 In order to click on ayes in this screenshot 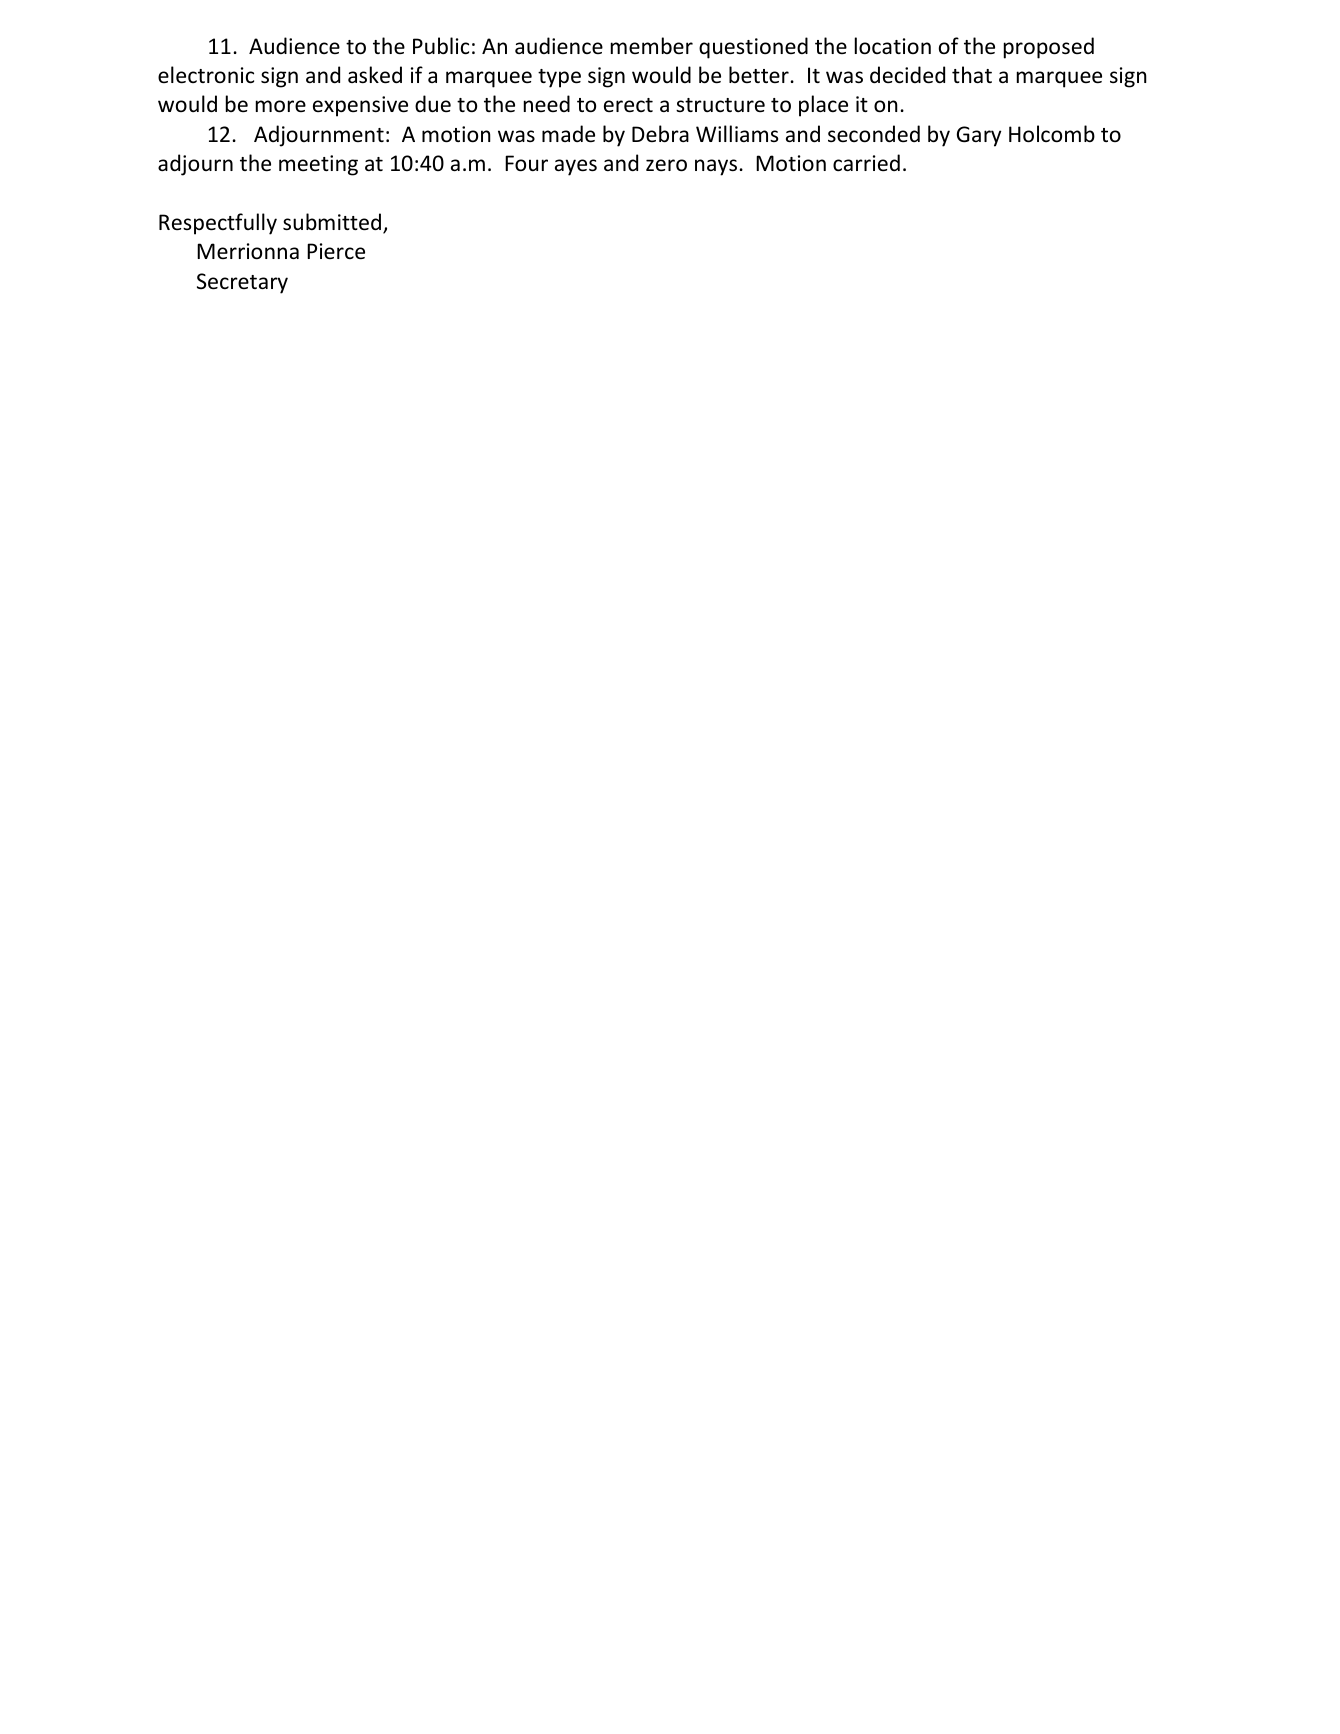, I will do `click(576, 167)`.
